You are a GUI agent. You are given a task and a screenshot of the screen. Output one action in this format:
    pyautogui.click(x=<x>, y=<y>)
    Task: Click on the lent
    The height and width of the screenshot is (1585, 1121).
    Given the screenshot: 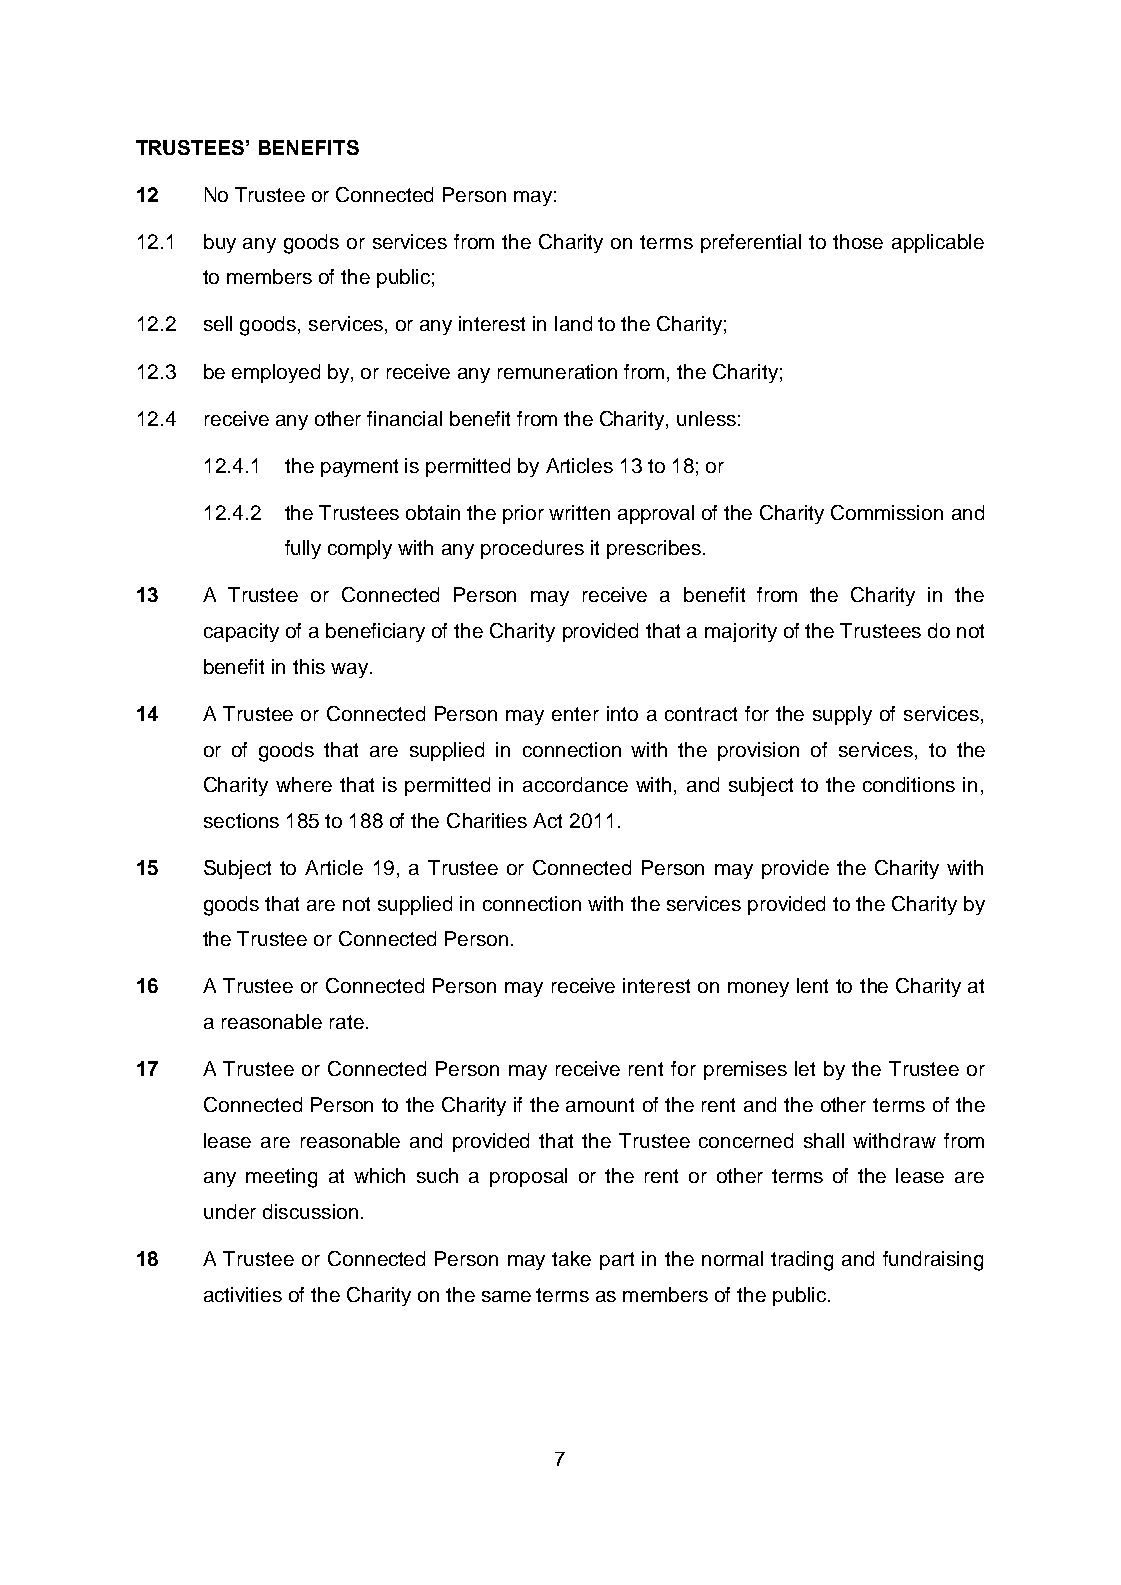 What is the action you would take?
    pyautogui.click(x=812, y=985)
